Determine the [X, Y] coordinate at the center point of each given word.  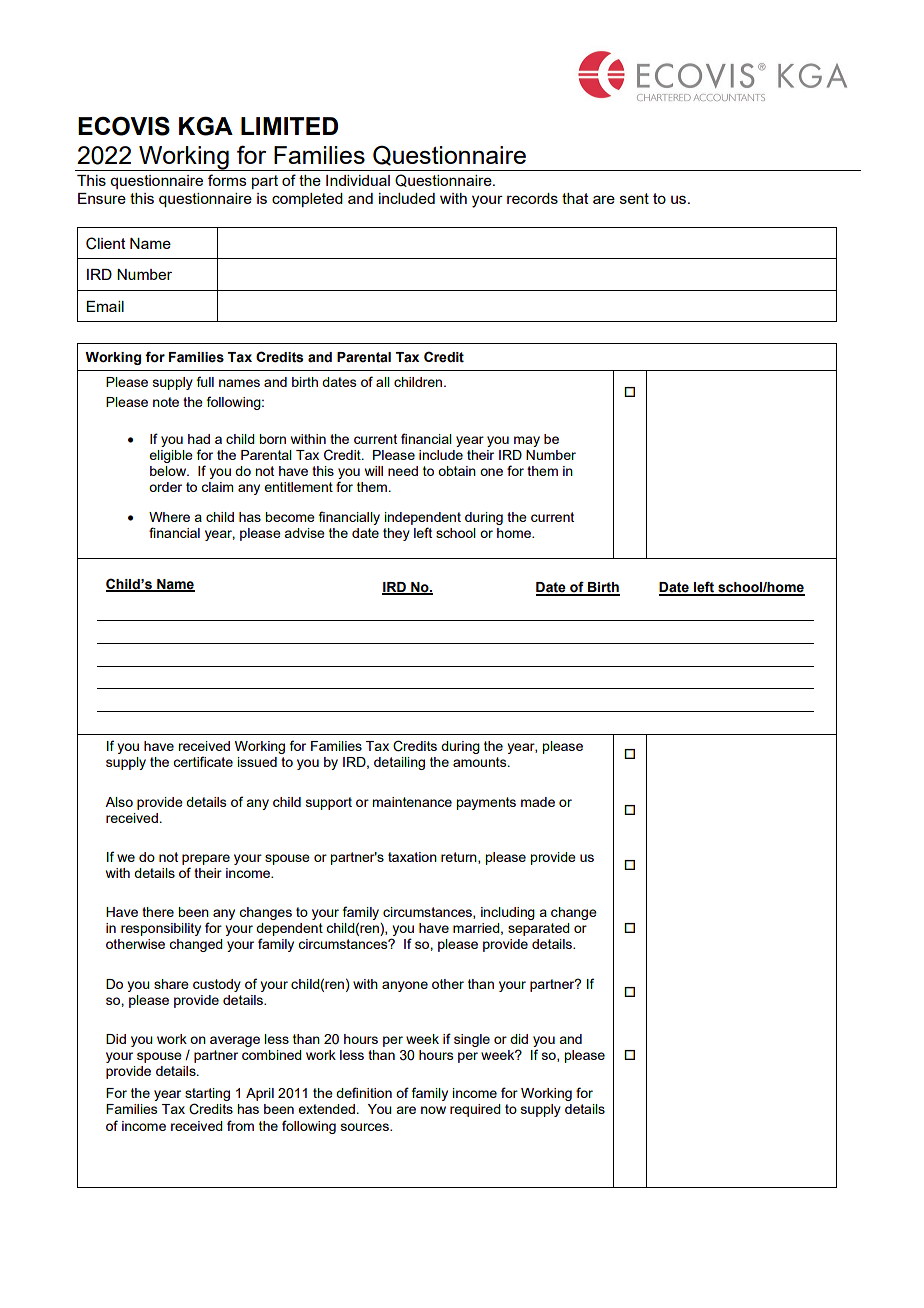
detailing [399, 763]
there [158, 912]
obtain [457, 471]
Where [169, 517]
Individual [358, 180]
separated [539, 929]
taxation [412, 857]
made [538, 802]
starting [207, 1096]
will [374, 471]
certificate [203, 761]
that [575, 198]
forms [227, 180]
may [527, 441]
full [205, 381]
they [396, 534]
